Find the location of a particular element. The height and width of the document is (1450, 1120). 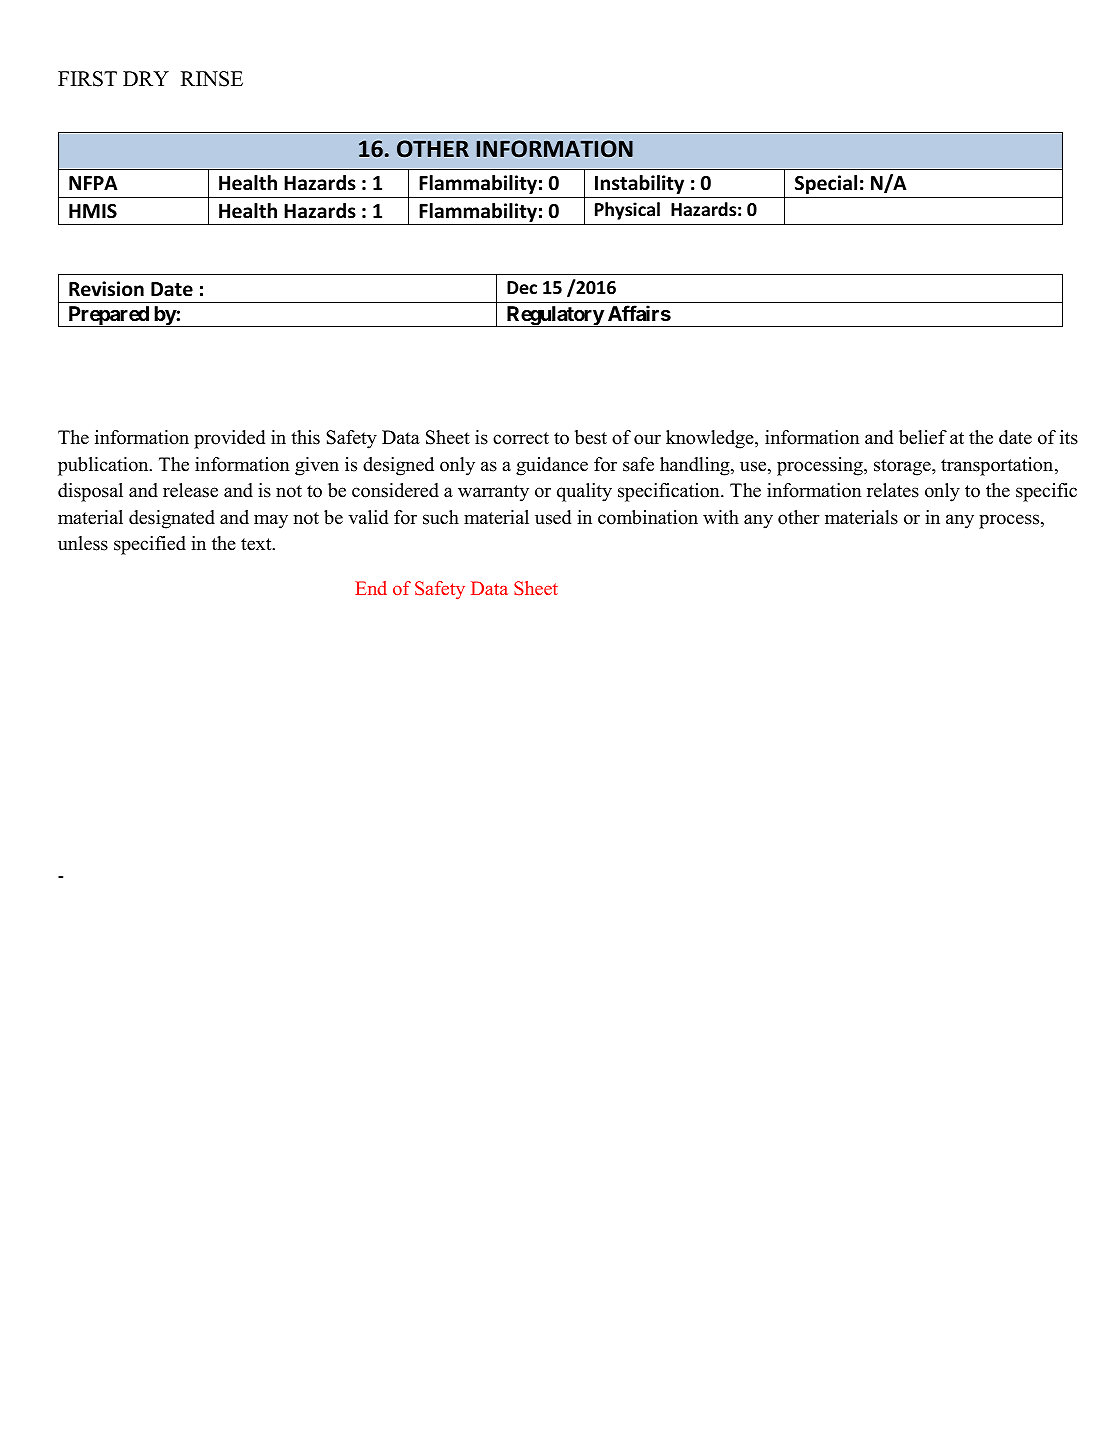

RINSE is located at coordinates (212, 79).
